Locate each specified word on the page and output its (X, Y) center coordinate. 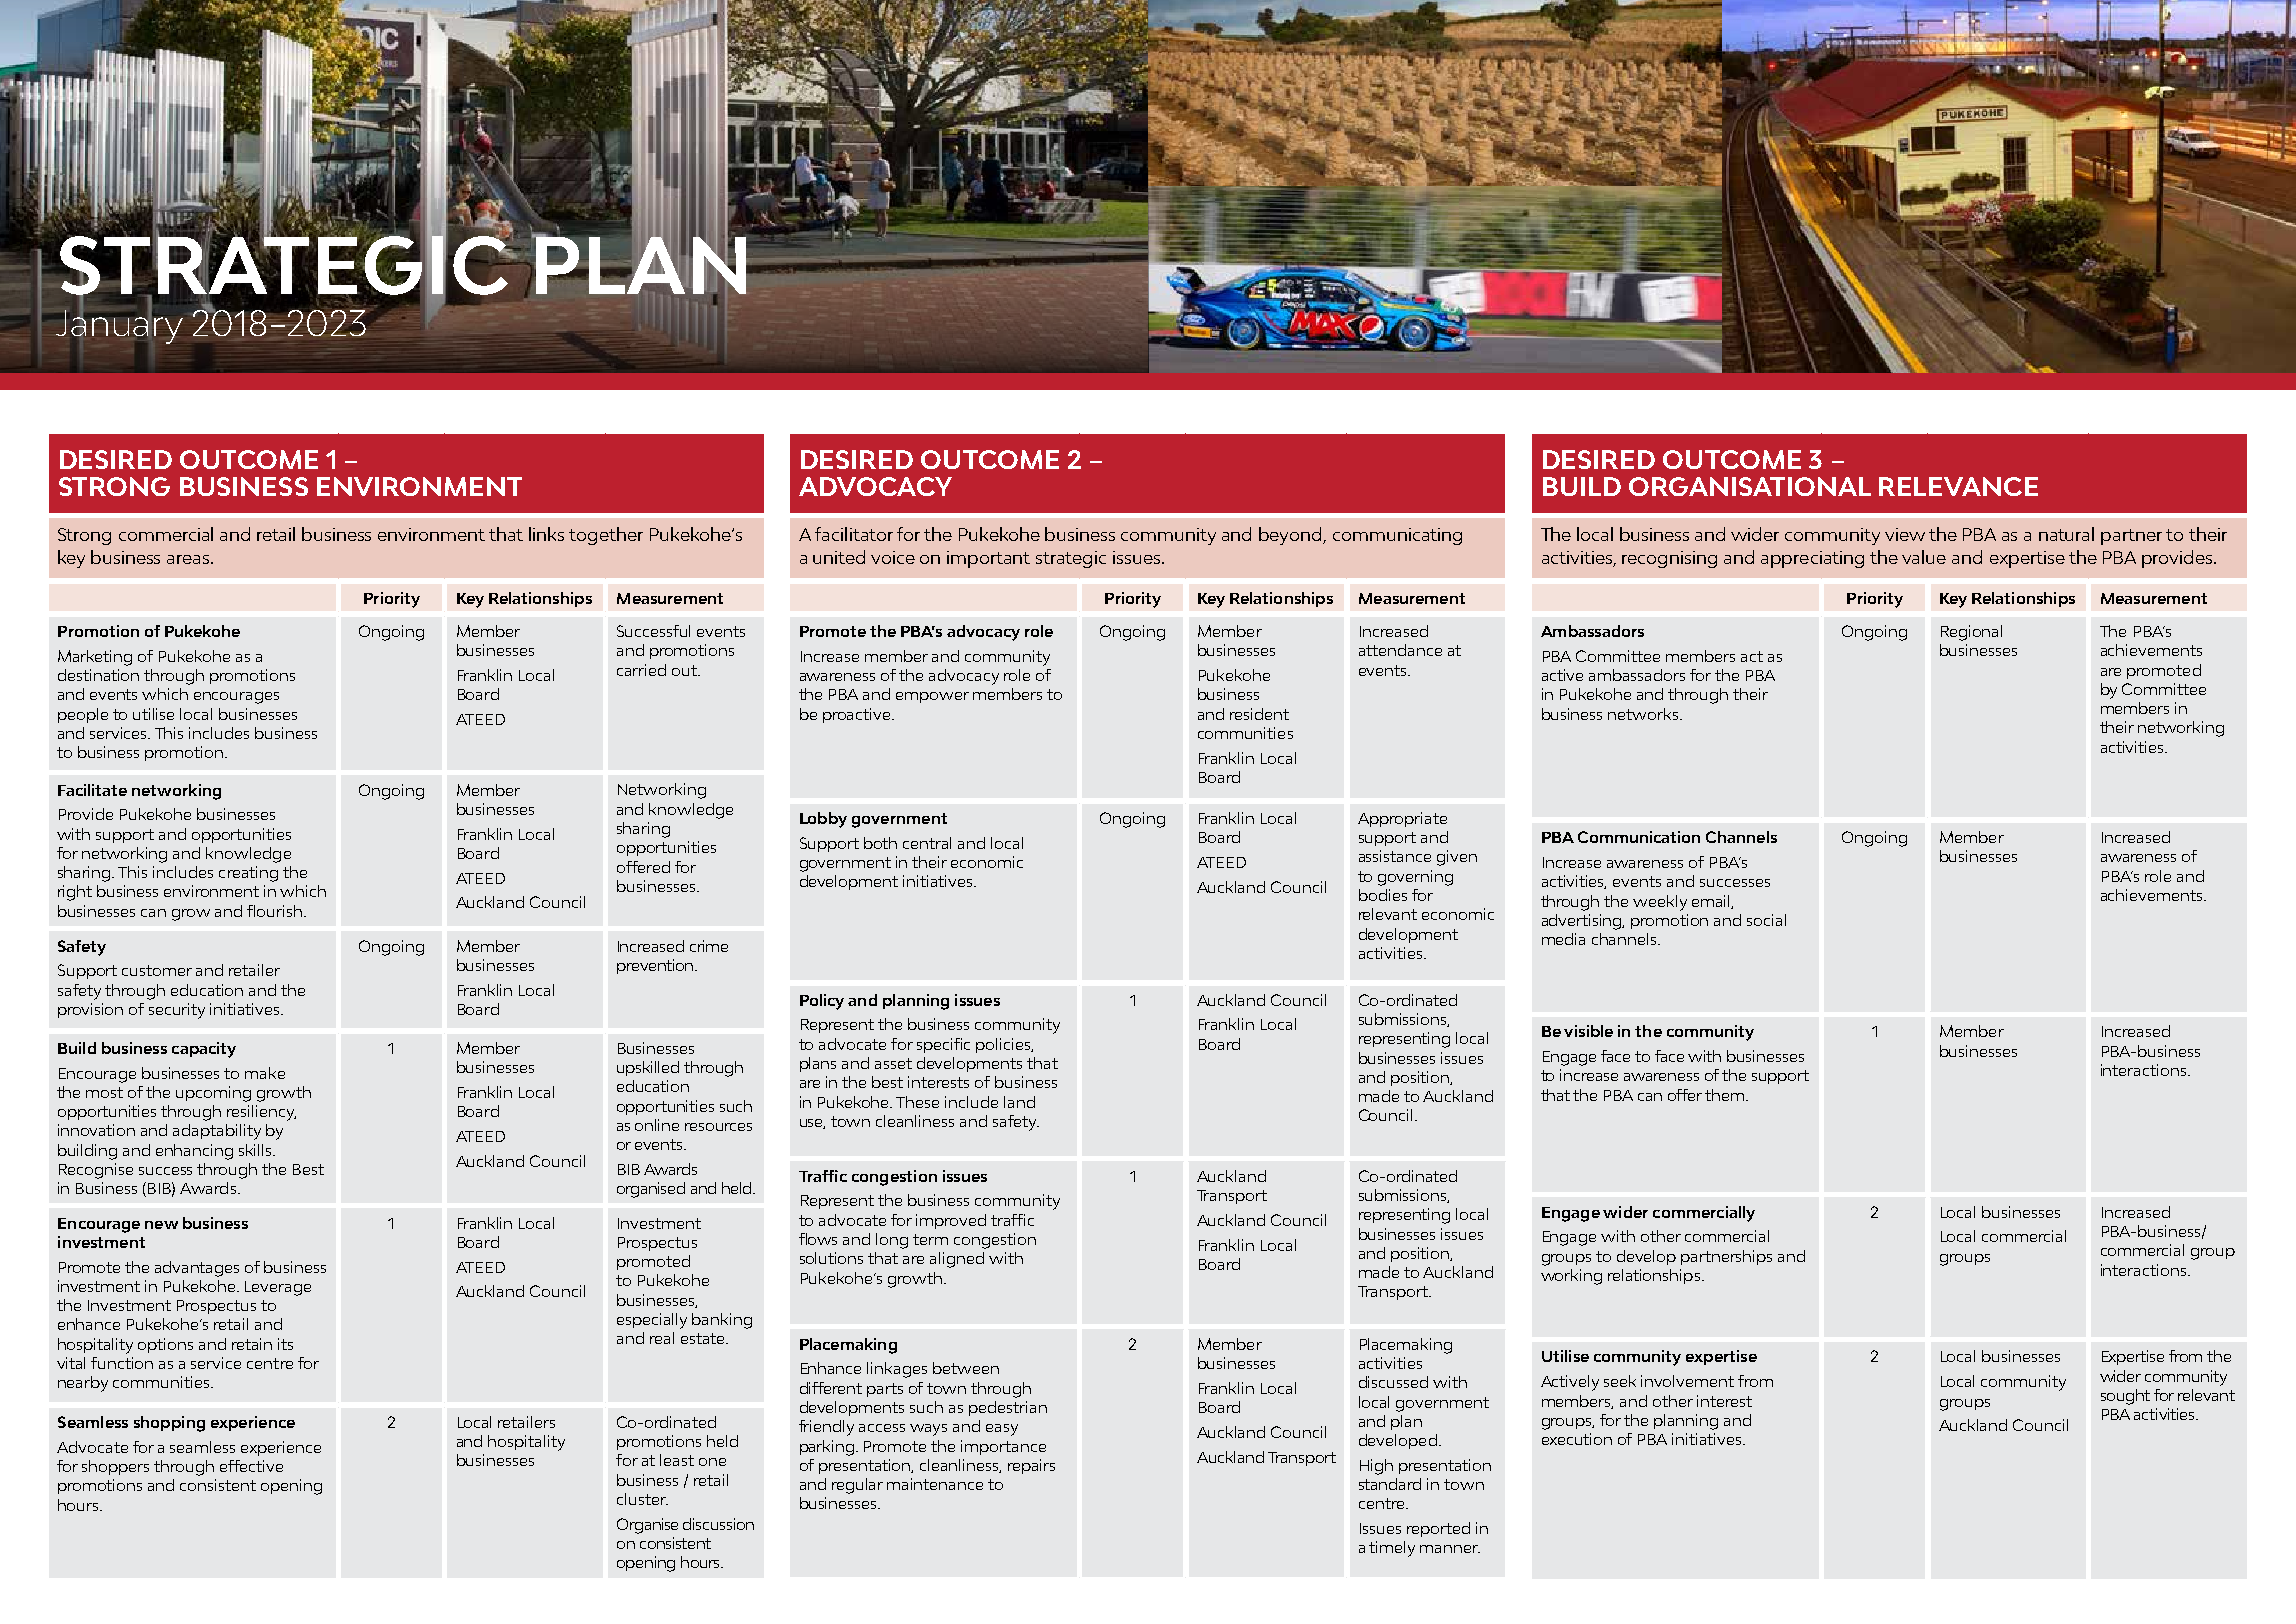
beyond (1291, 536)
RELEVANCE (1958, 486)
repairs (1031, 1466)
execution (1577, 1439)
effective (251, 1466)
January (119, 325)
